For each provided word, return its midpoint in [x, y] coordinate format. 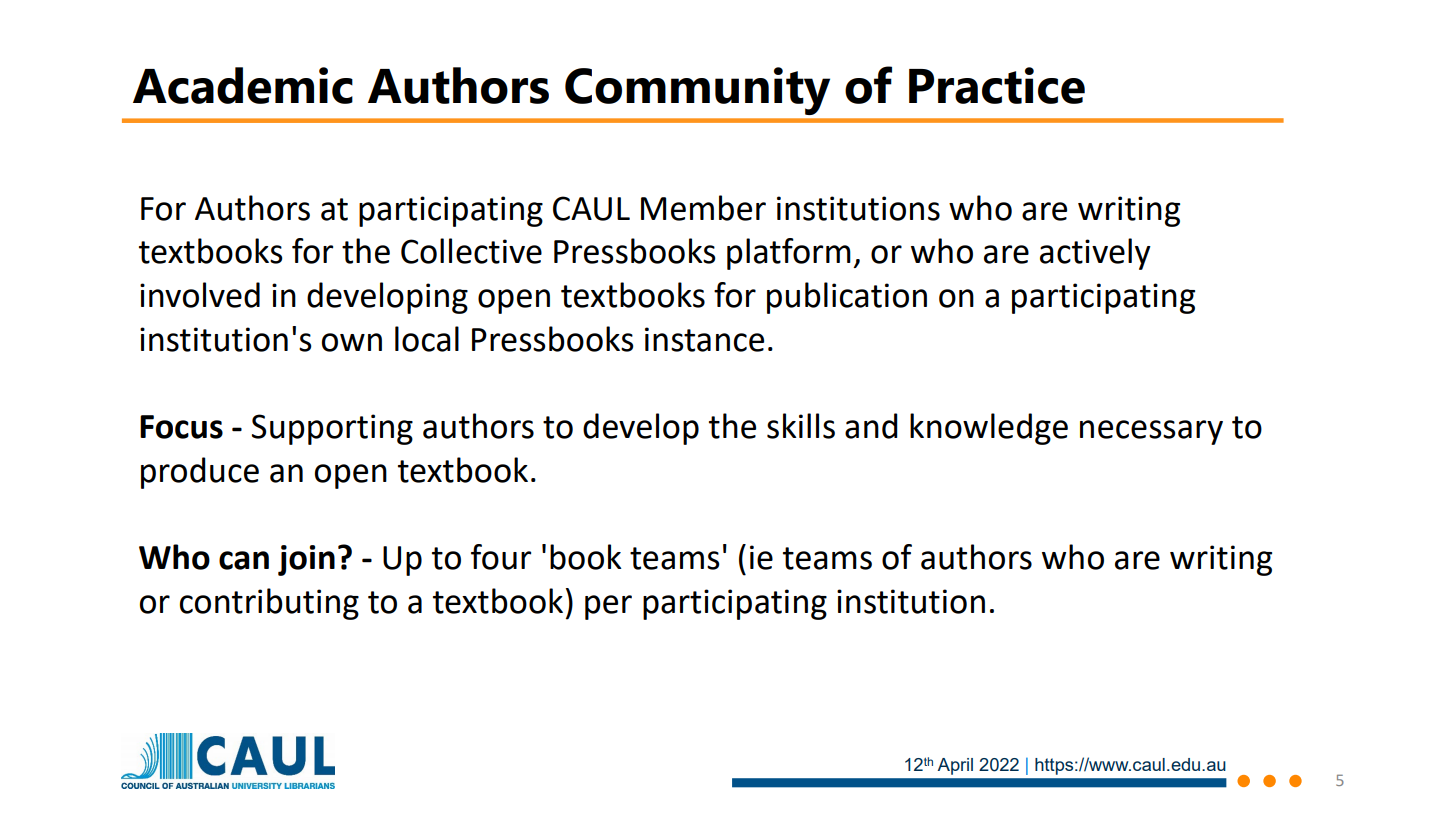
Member [703, 208]
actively [1095, 254]
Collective [471, 251]
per [608, 607]
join [306, 560]
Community [697, 91]
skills [801, 426]
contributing [269, 604]
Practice [997, 85]
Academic [243, 85]
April [955, 766]
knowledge [989, 429]
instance [704, 339]
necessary [1151, 432]
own [352, 342]
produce [200, 473]
